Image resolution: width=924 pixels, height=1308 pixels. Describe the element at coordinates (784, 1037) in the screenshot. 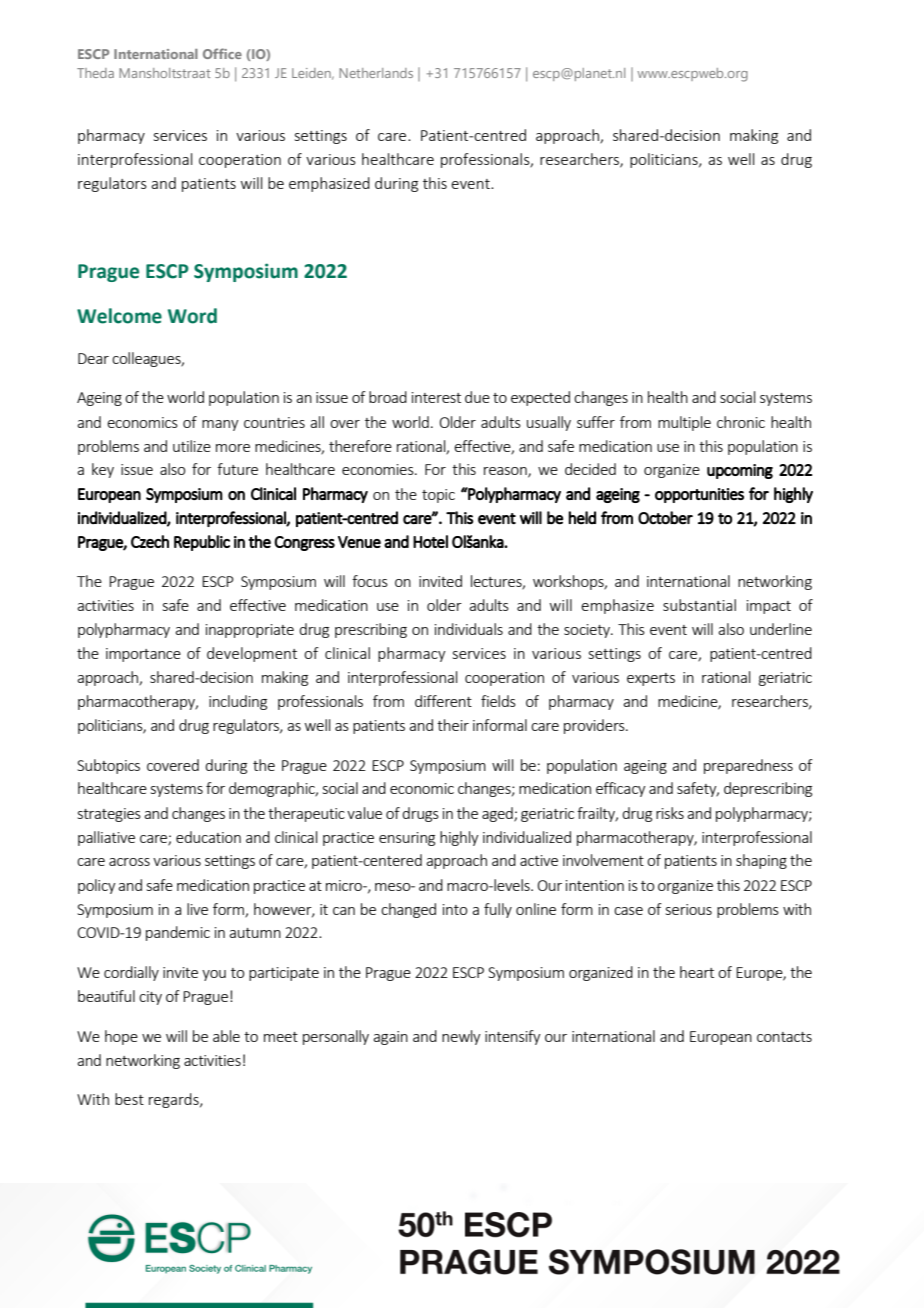

I see `contacts` at that location.
